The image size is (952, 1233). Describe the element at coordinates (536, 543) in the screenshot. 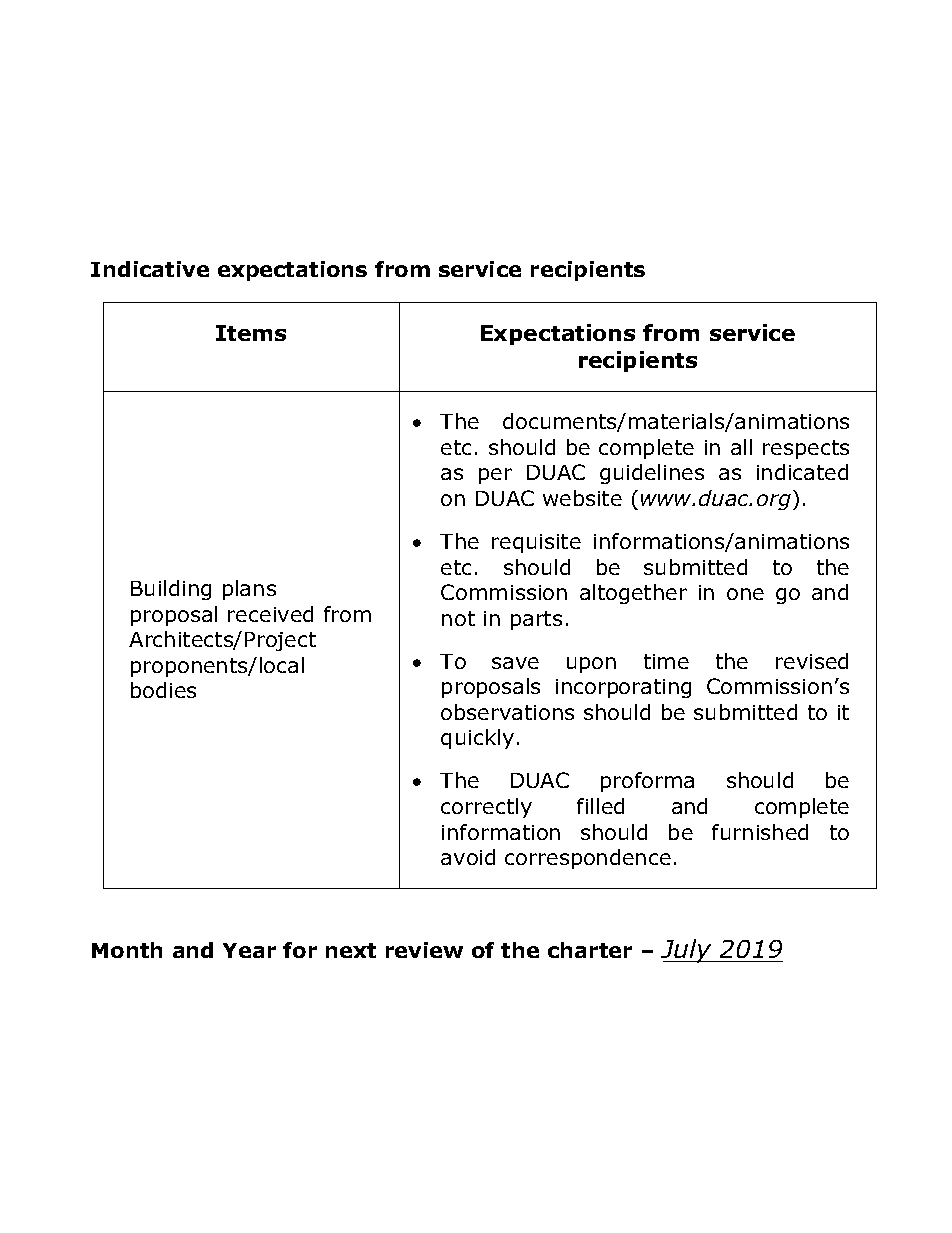

I see `requisite` at that location.
